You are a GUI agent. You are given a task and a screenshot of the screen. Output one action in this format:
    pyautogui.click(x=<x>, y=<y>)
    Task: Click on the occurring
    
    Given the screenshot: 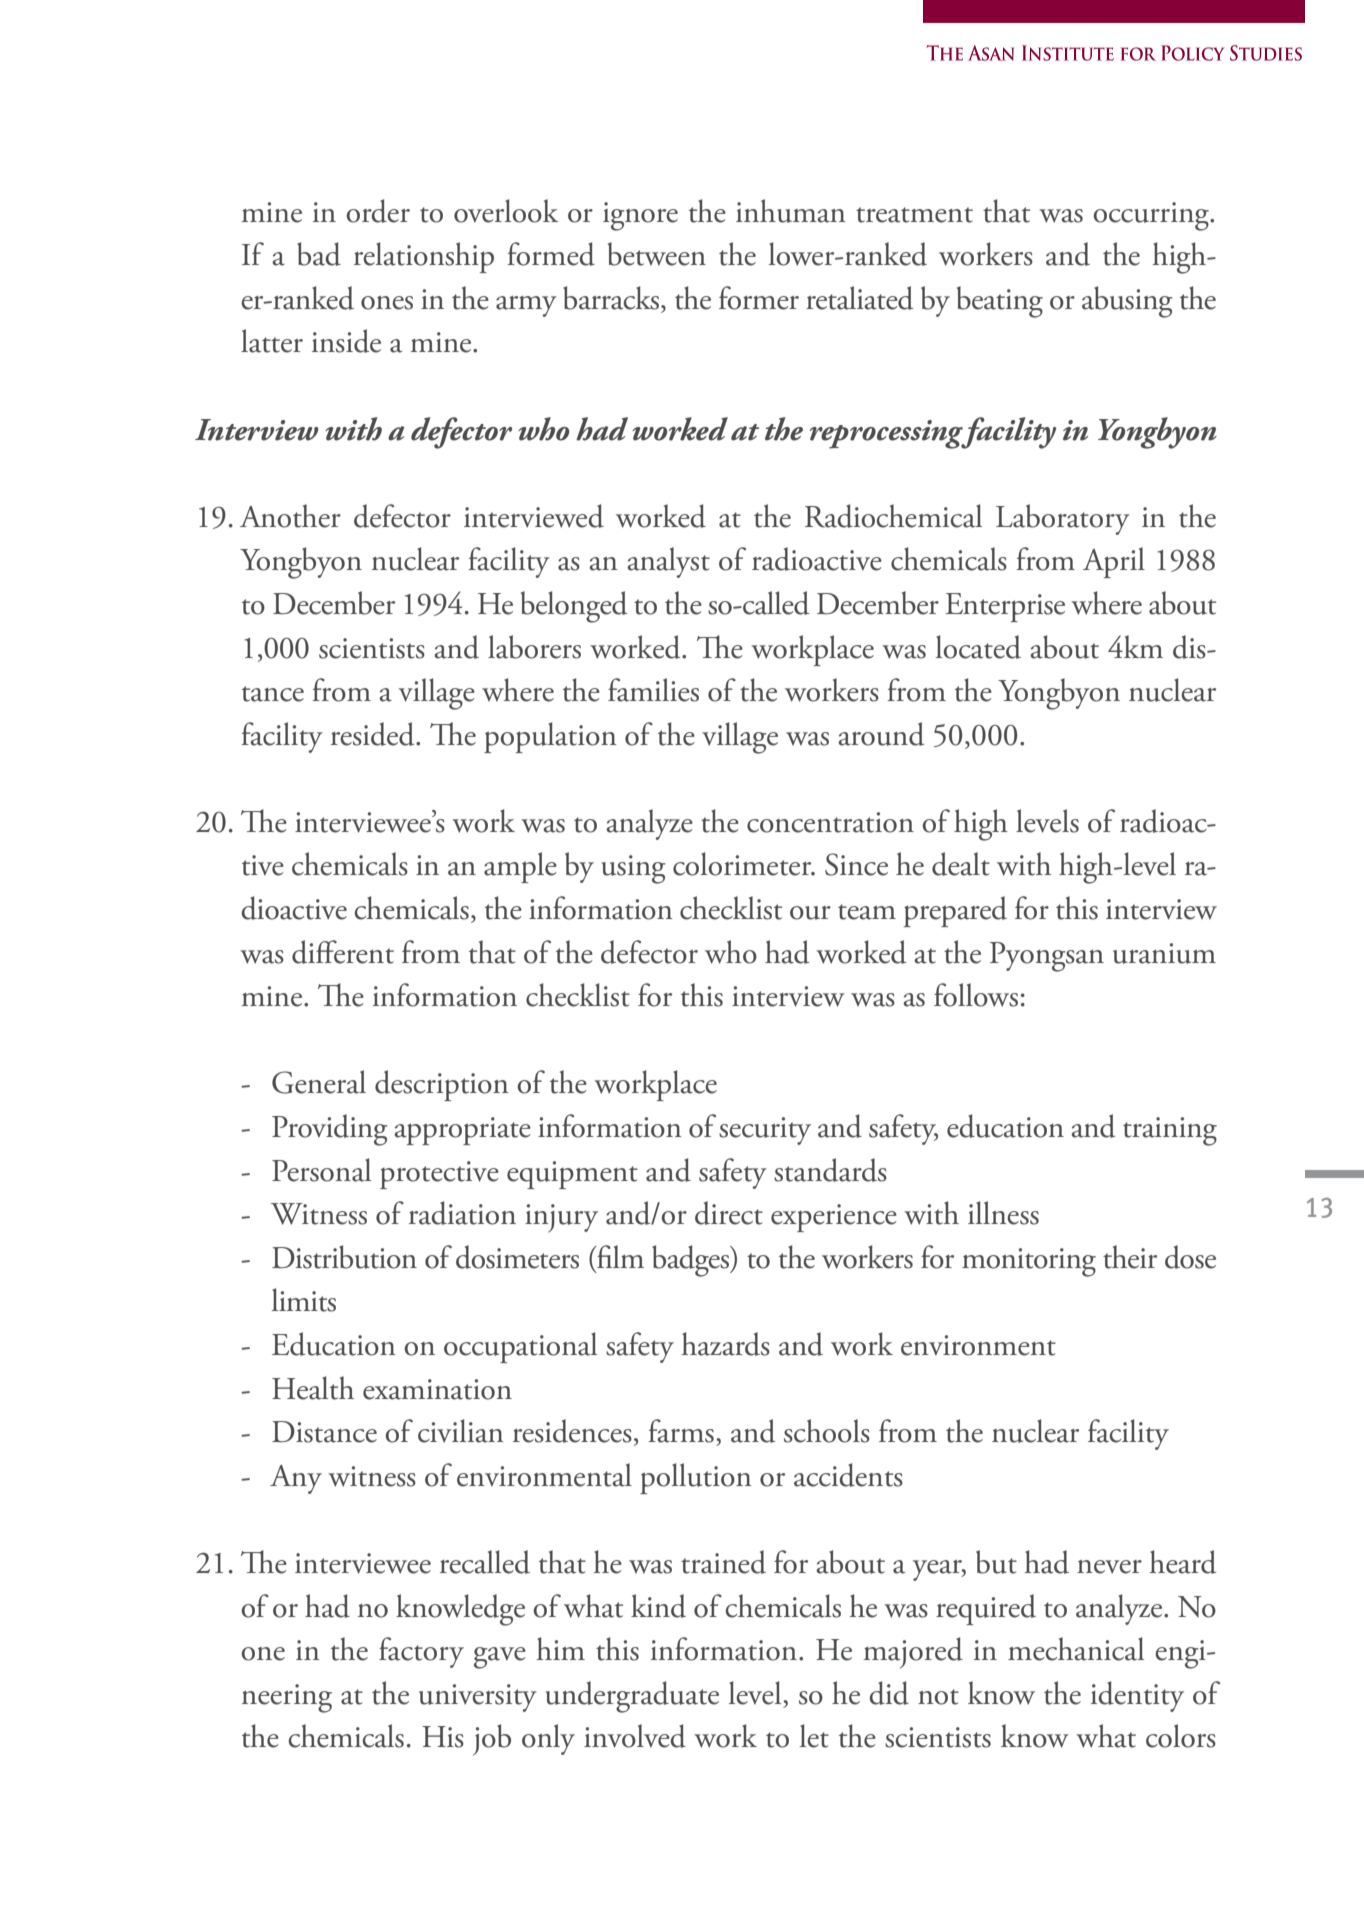 What is the action you would take?
    pyautogui.click(x=1152, y=216)
